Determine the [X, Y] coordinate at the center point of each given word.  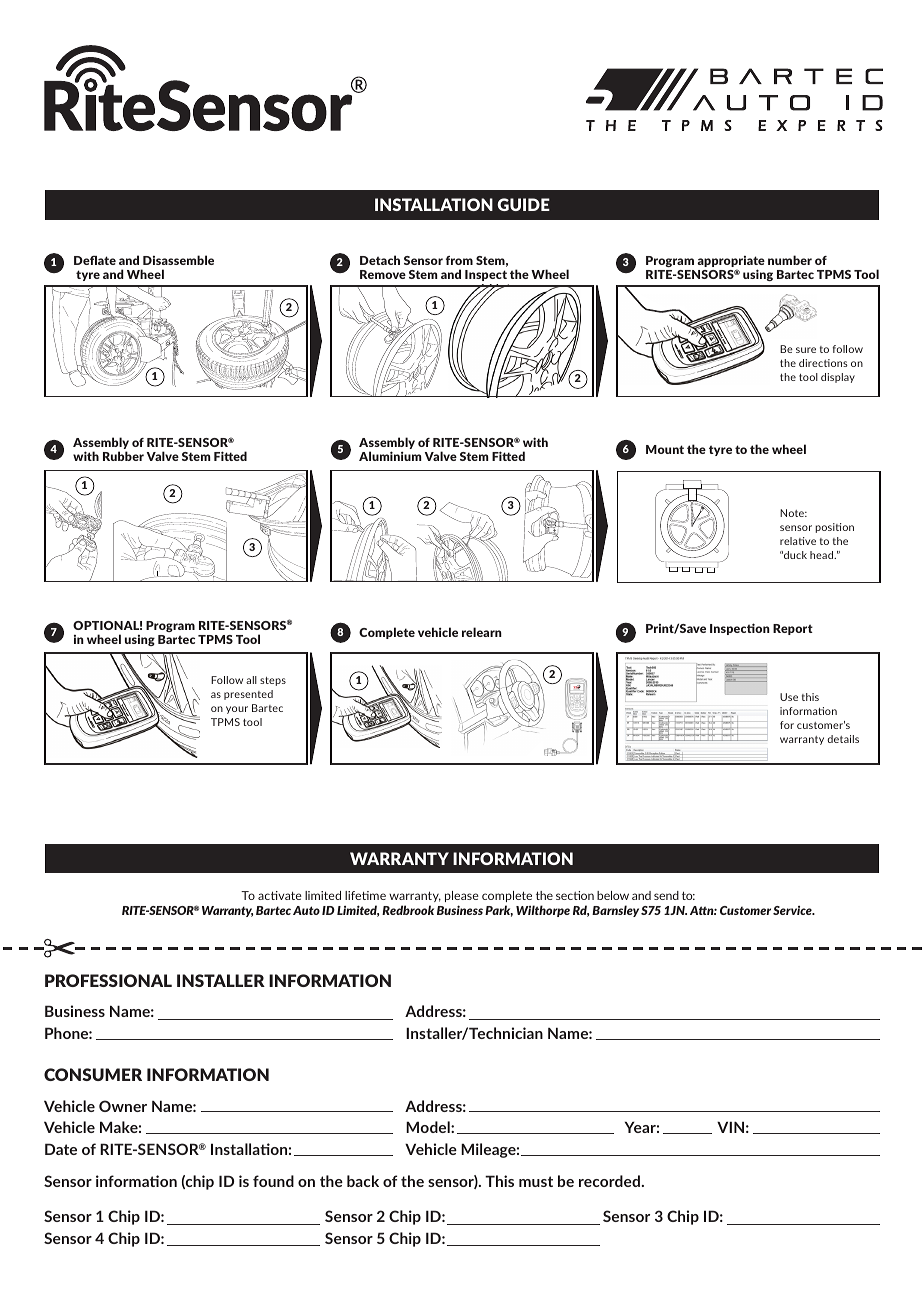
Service [793, 910]
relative [798, 541]
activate [280, 895]
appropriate [731, 263]
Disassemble [178, 260]
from [459, 260]
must [536, 1181]
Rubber [123, 456]
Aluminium [390, 456]
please [462, 896]
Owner [123, 1106]
